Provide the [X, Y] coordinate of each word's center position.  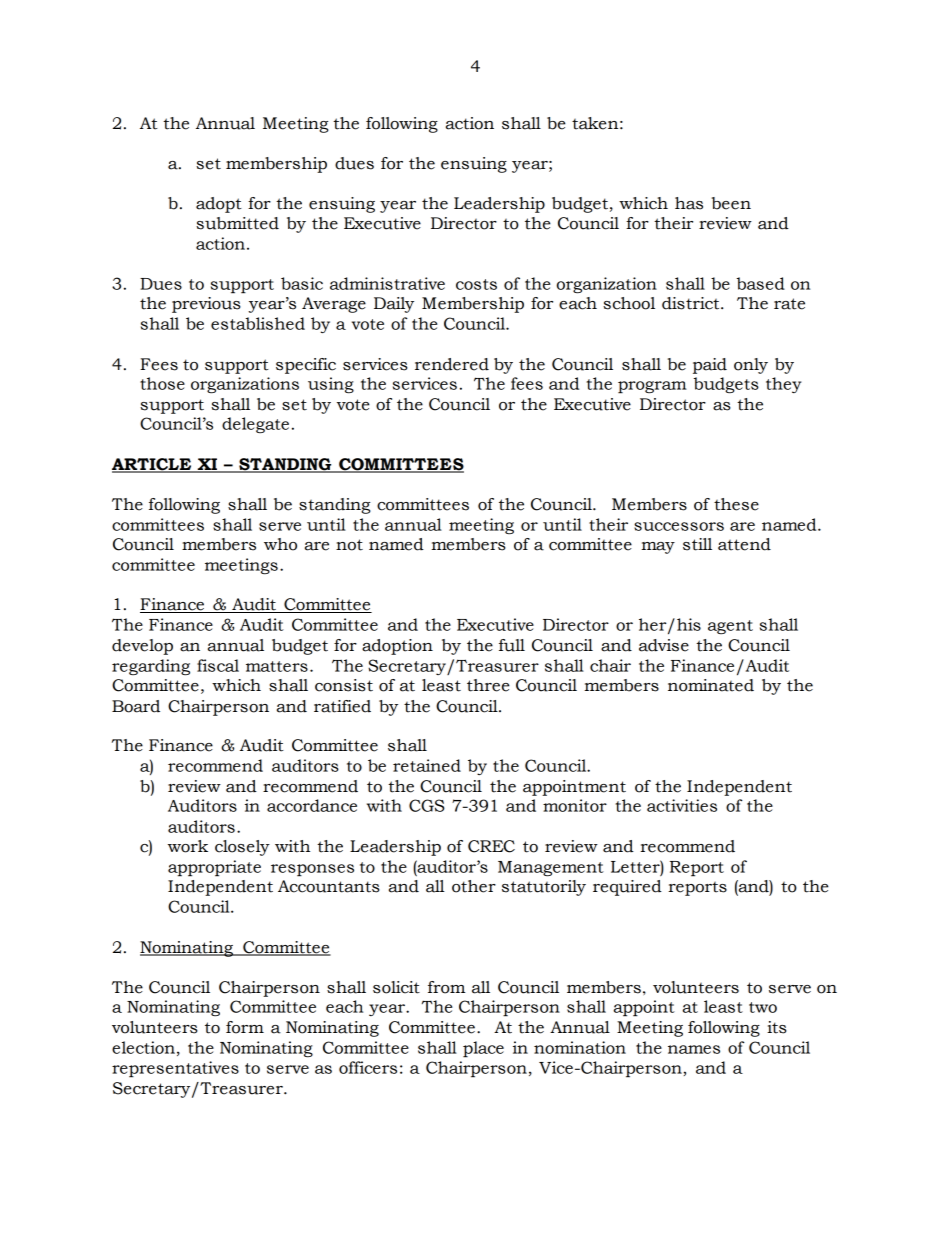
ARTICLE [153, 465]
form [245, 1027]
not [349, 545]
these [736, 504]
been [731, 203]
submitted [237, 223]
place [483, 1049]
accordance [312, 805]
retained [427, 765]
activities [682, 805]
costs [476, 284]
